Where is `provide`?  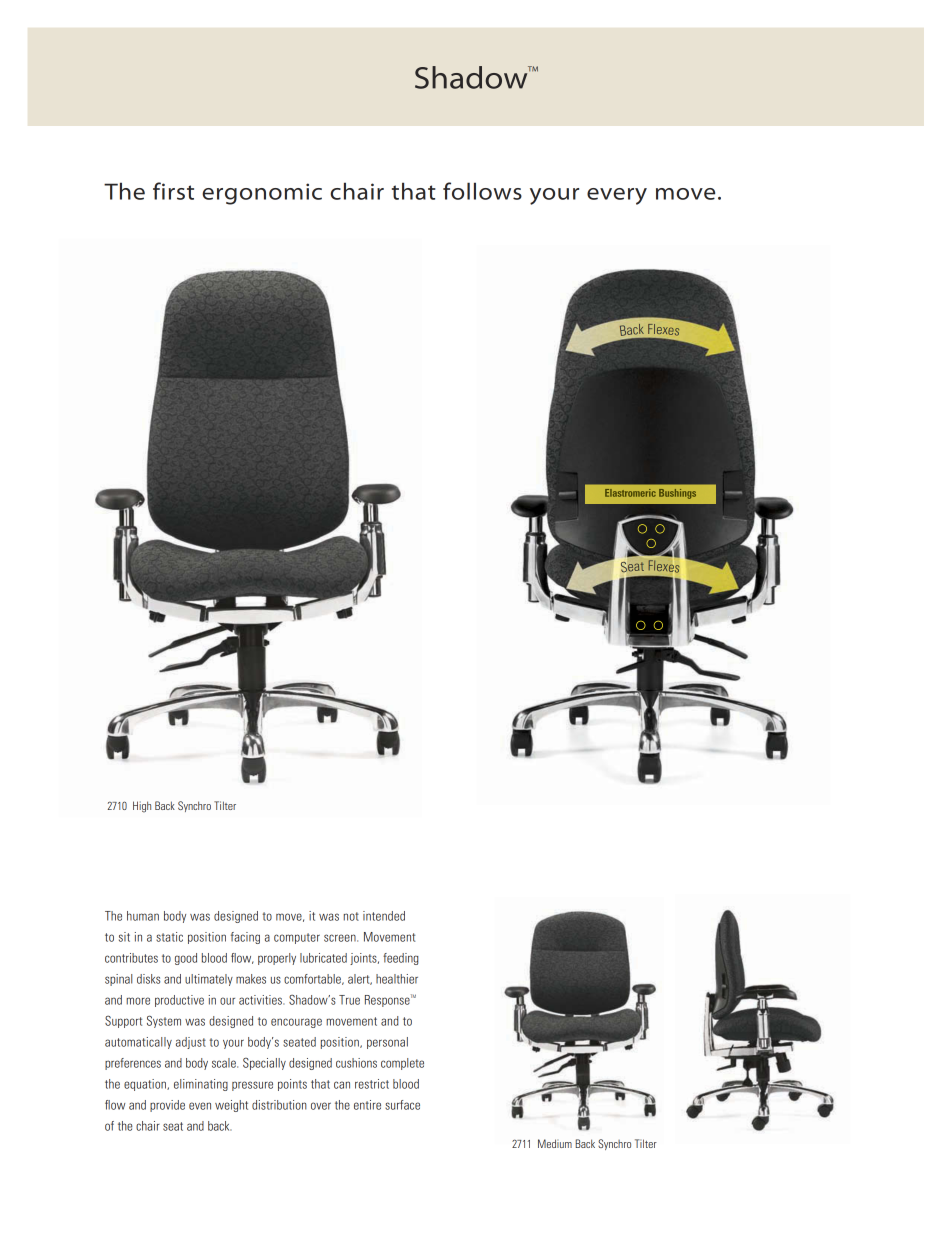
provide is located at coordinates (167, 1106).
